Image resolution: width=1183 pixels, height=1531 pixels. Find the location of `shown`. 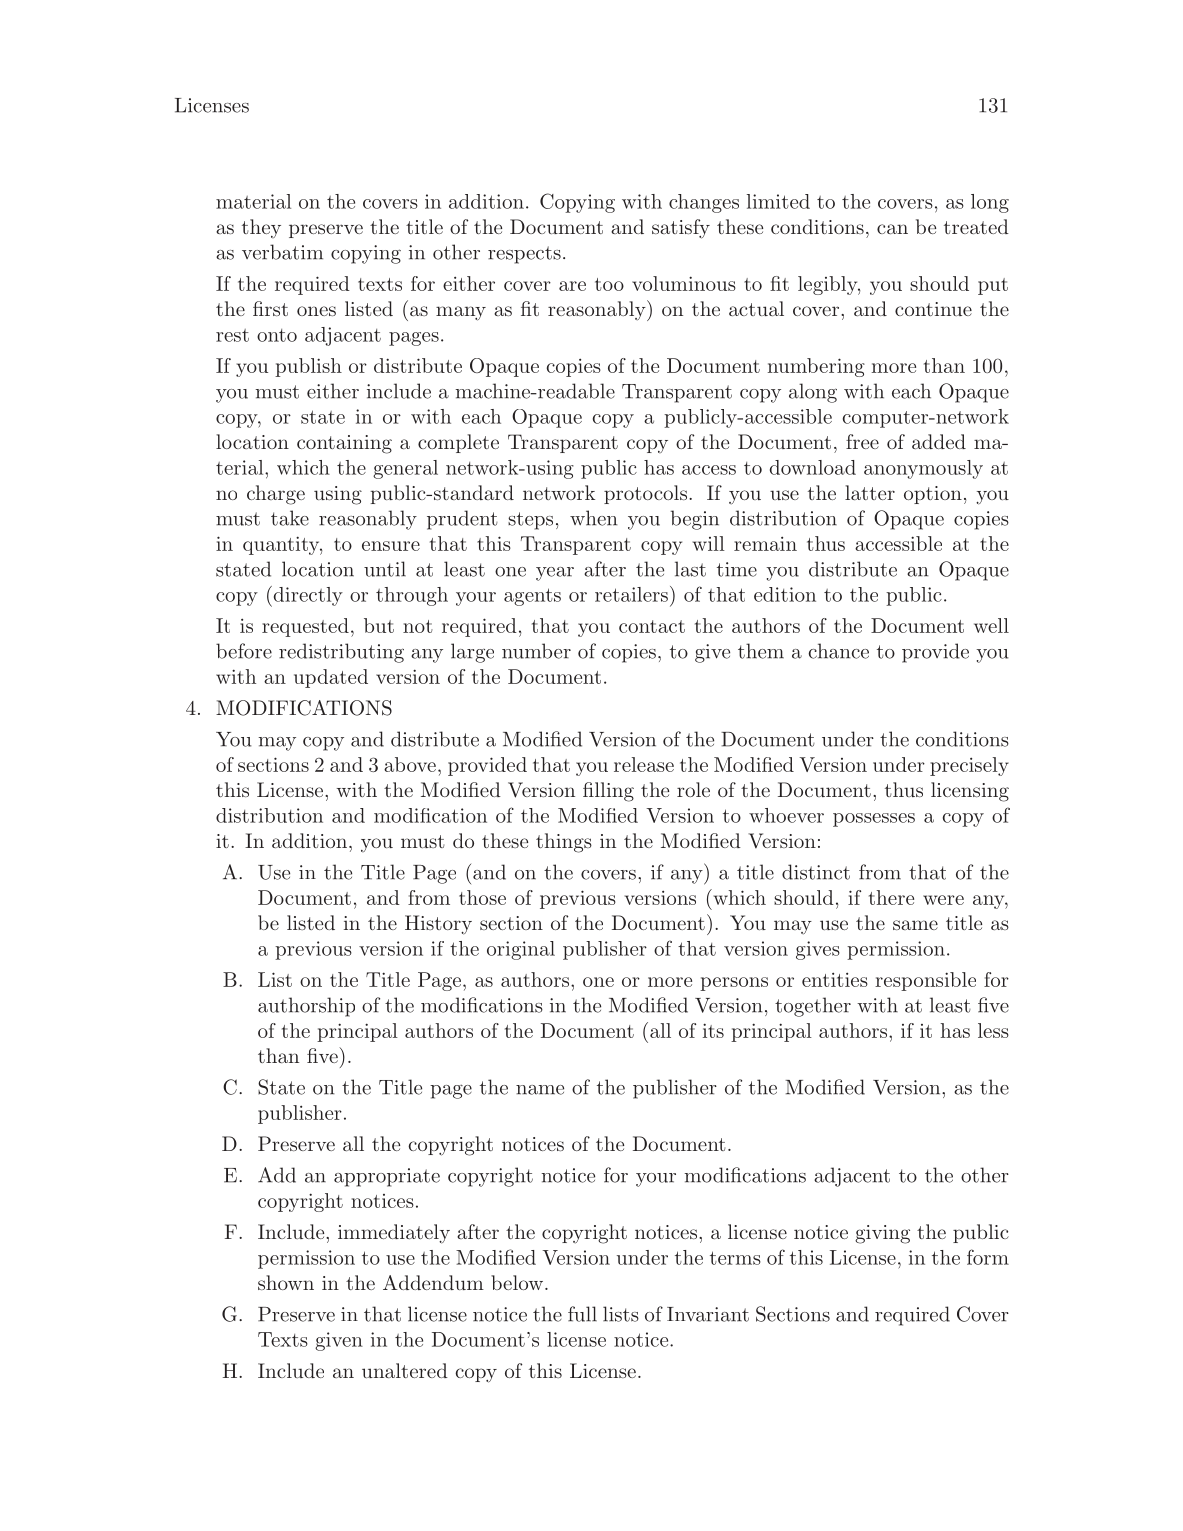

shown is located at coordinates (286, 1282).
